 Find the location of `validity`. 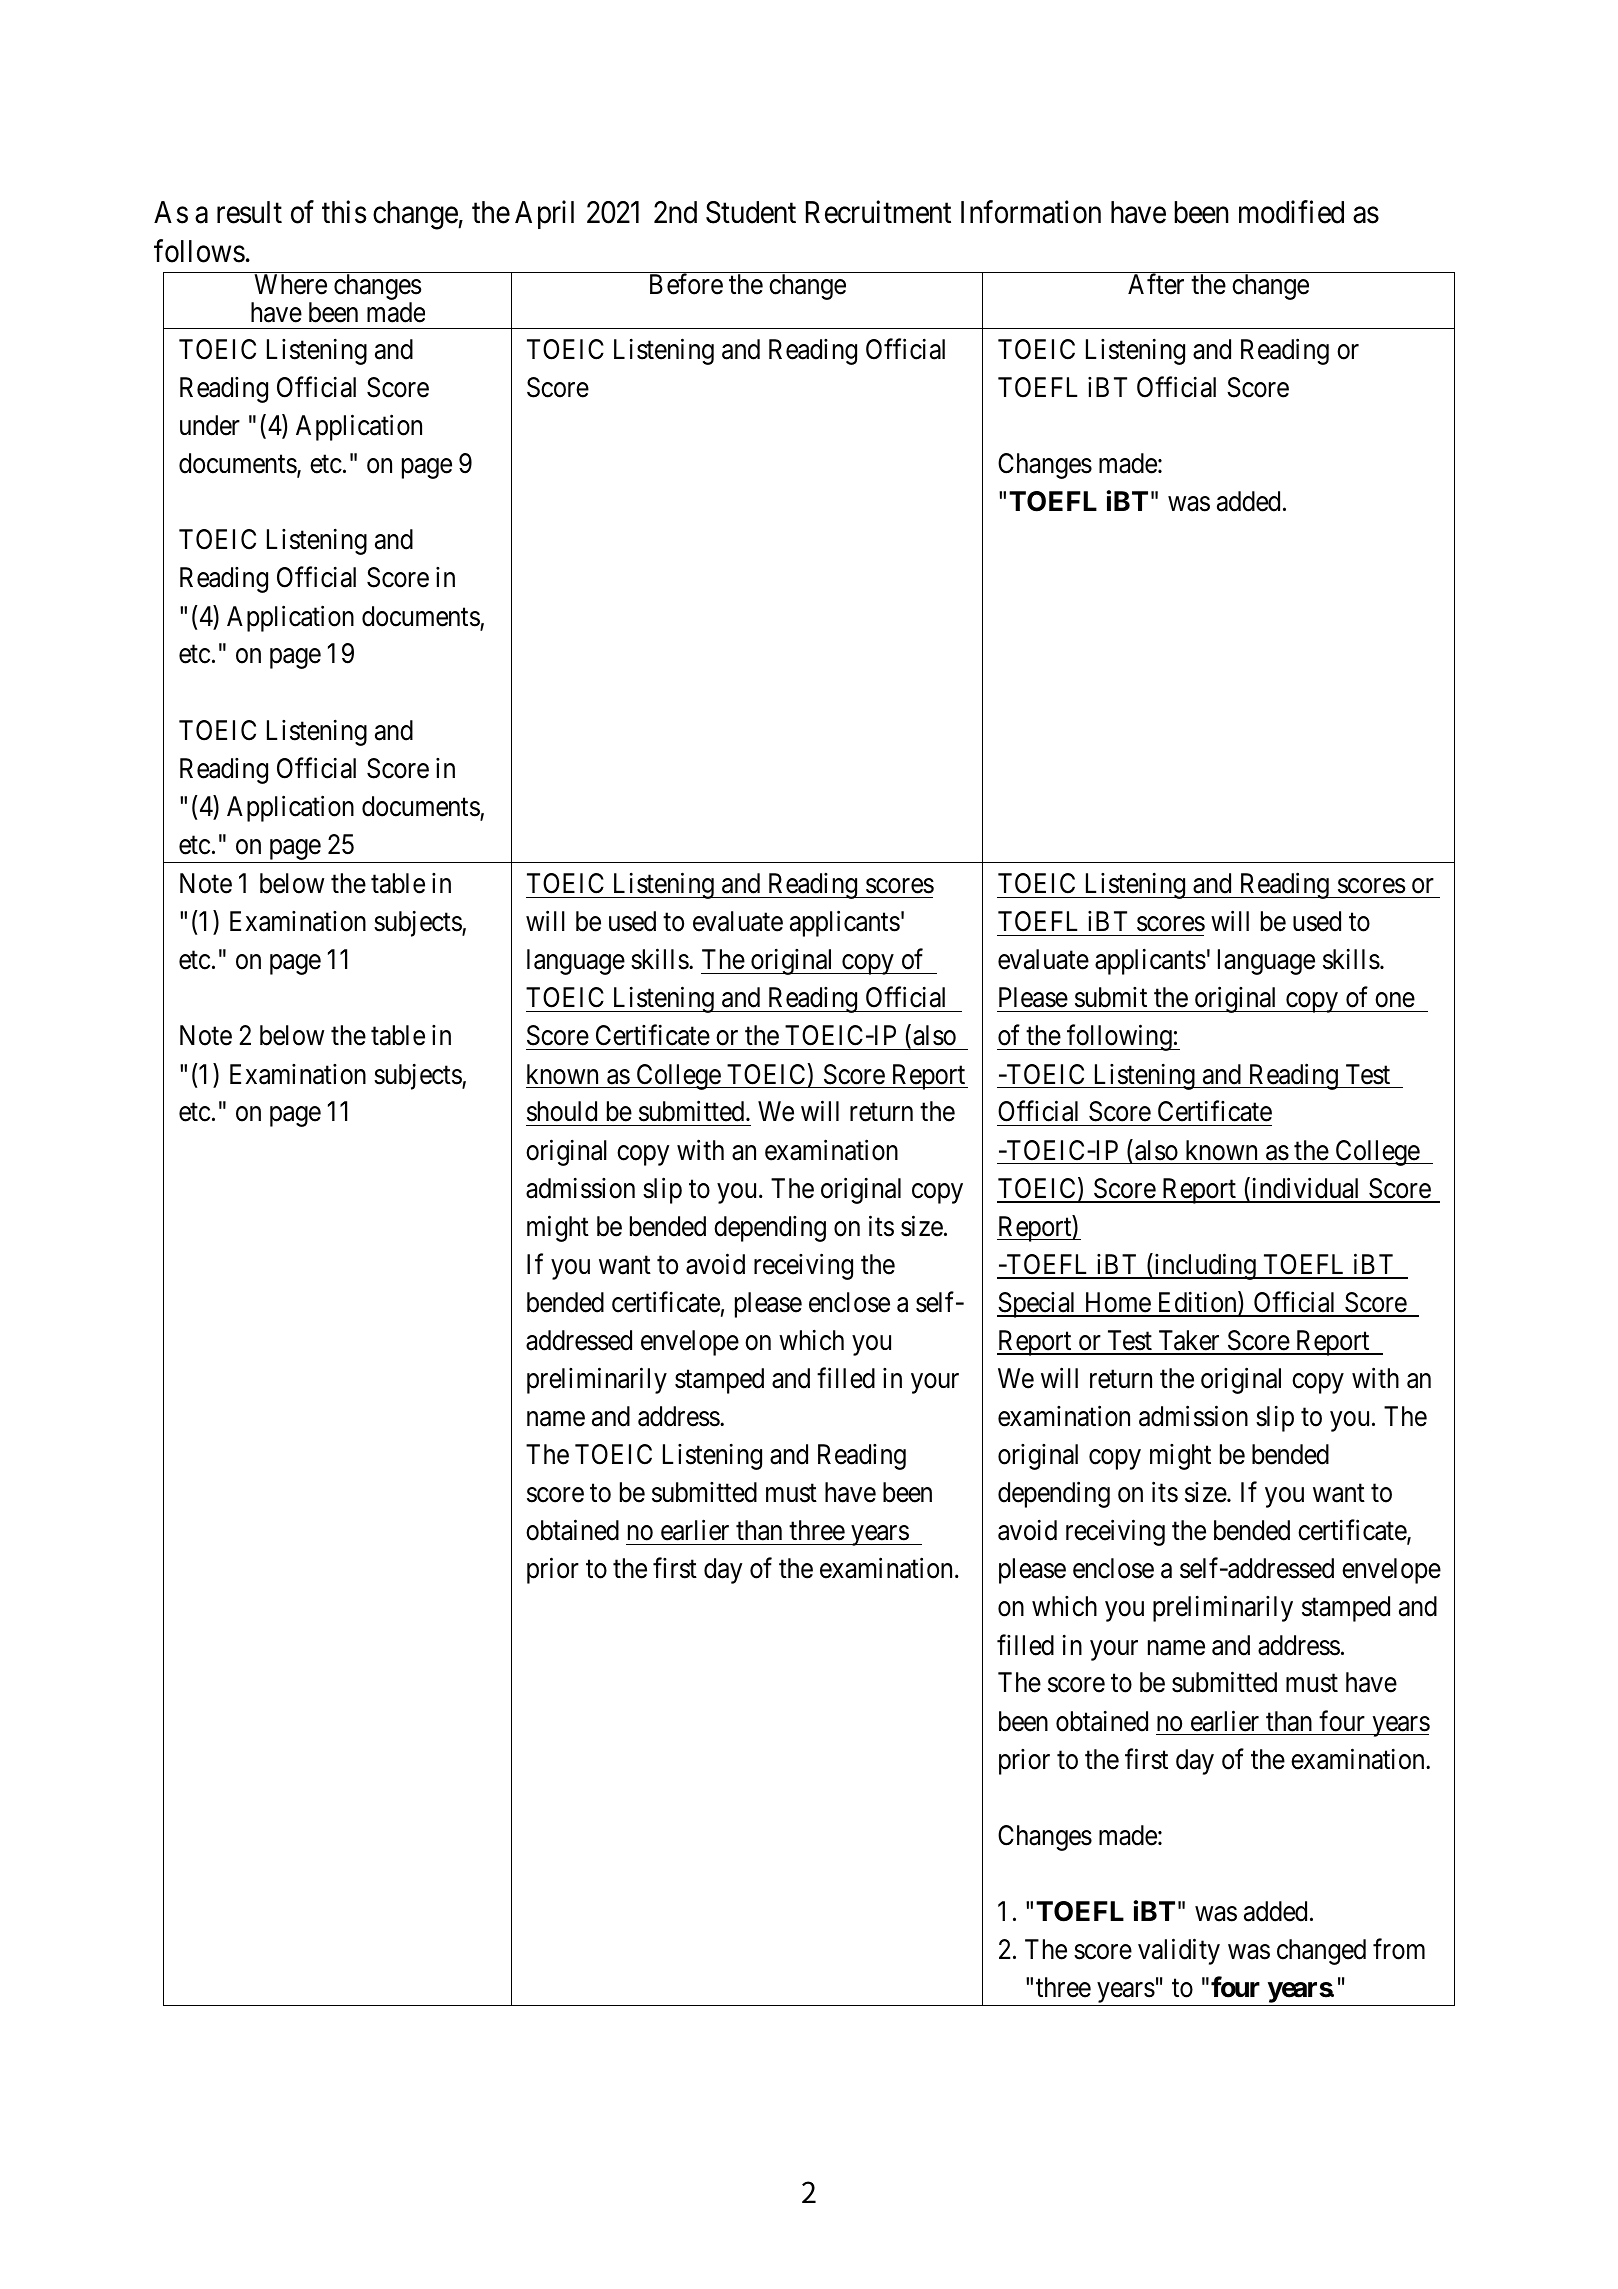

validity is located at coordinates (1179, 1952).
